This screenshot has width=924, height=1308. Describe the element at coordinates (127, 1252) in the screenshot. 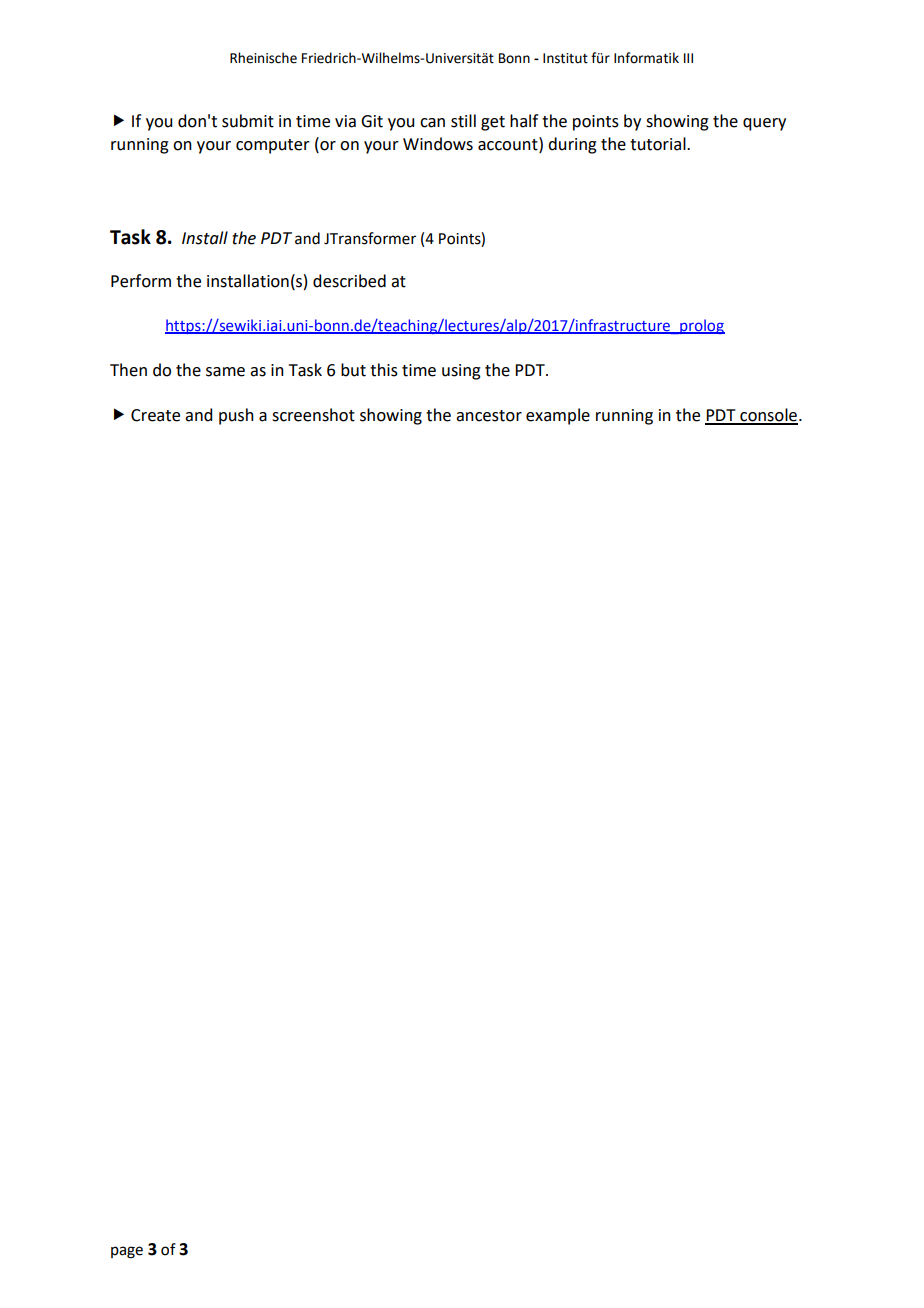

I see `page` at that location.
